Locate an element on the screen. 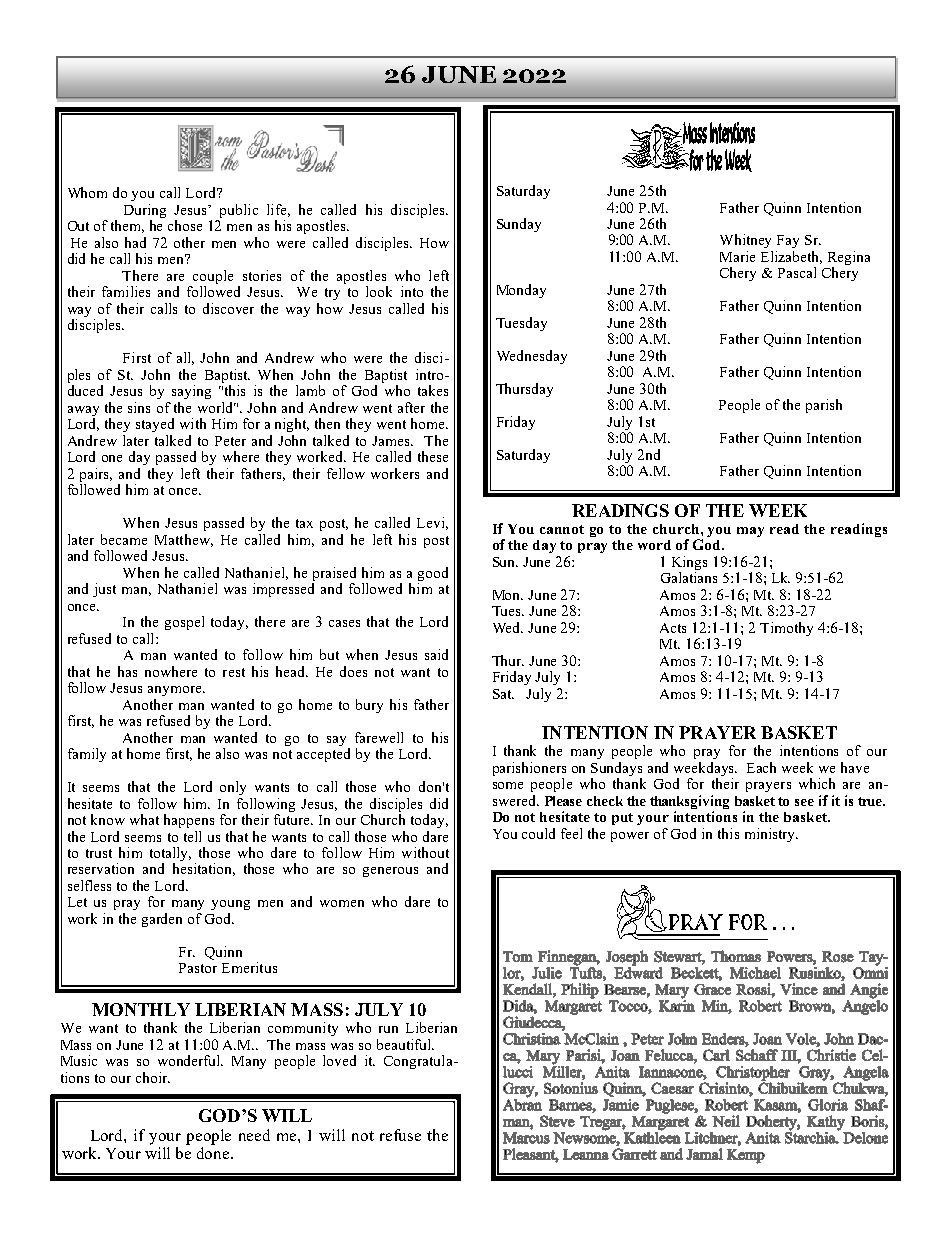  chose is located at coordinates (185, 225).
